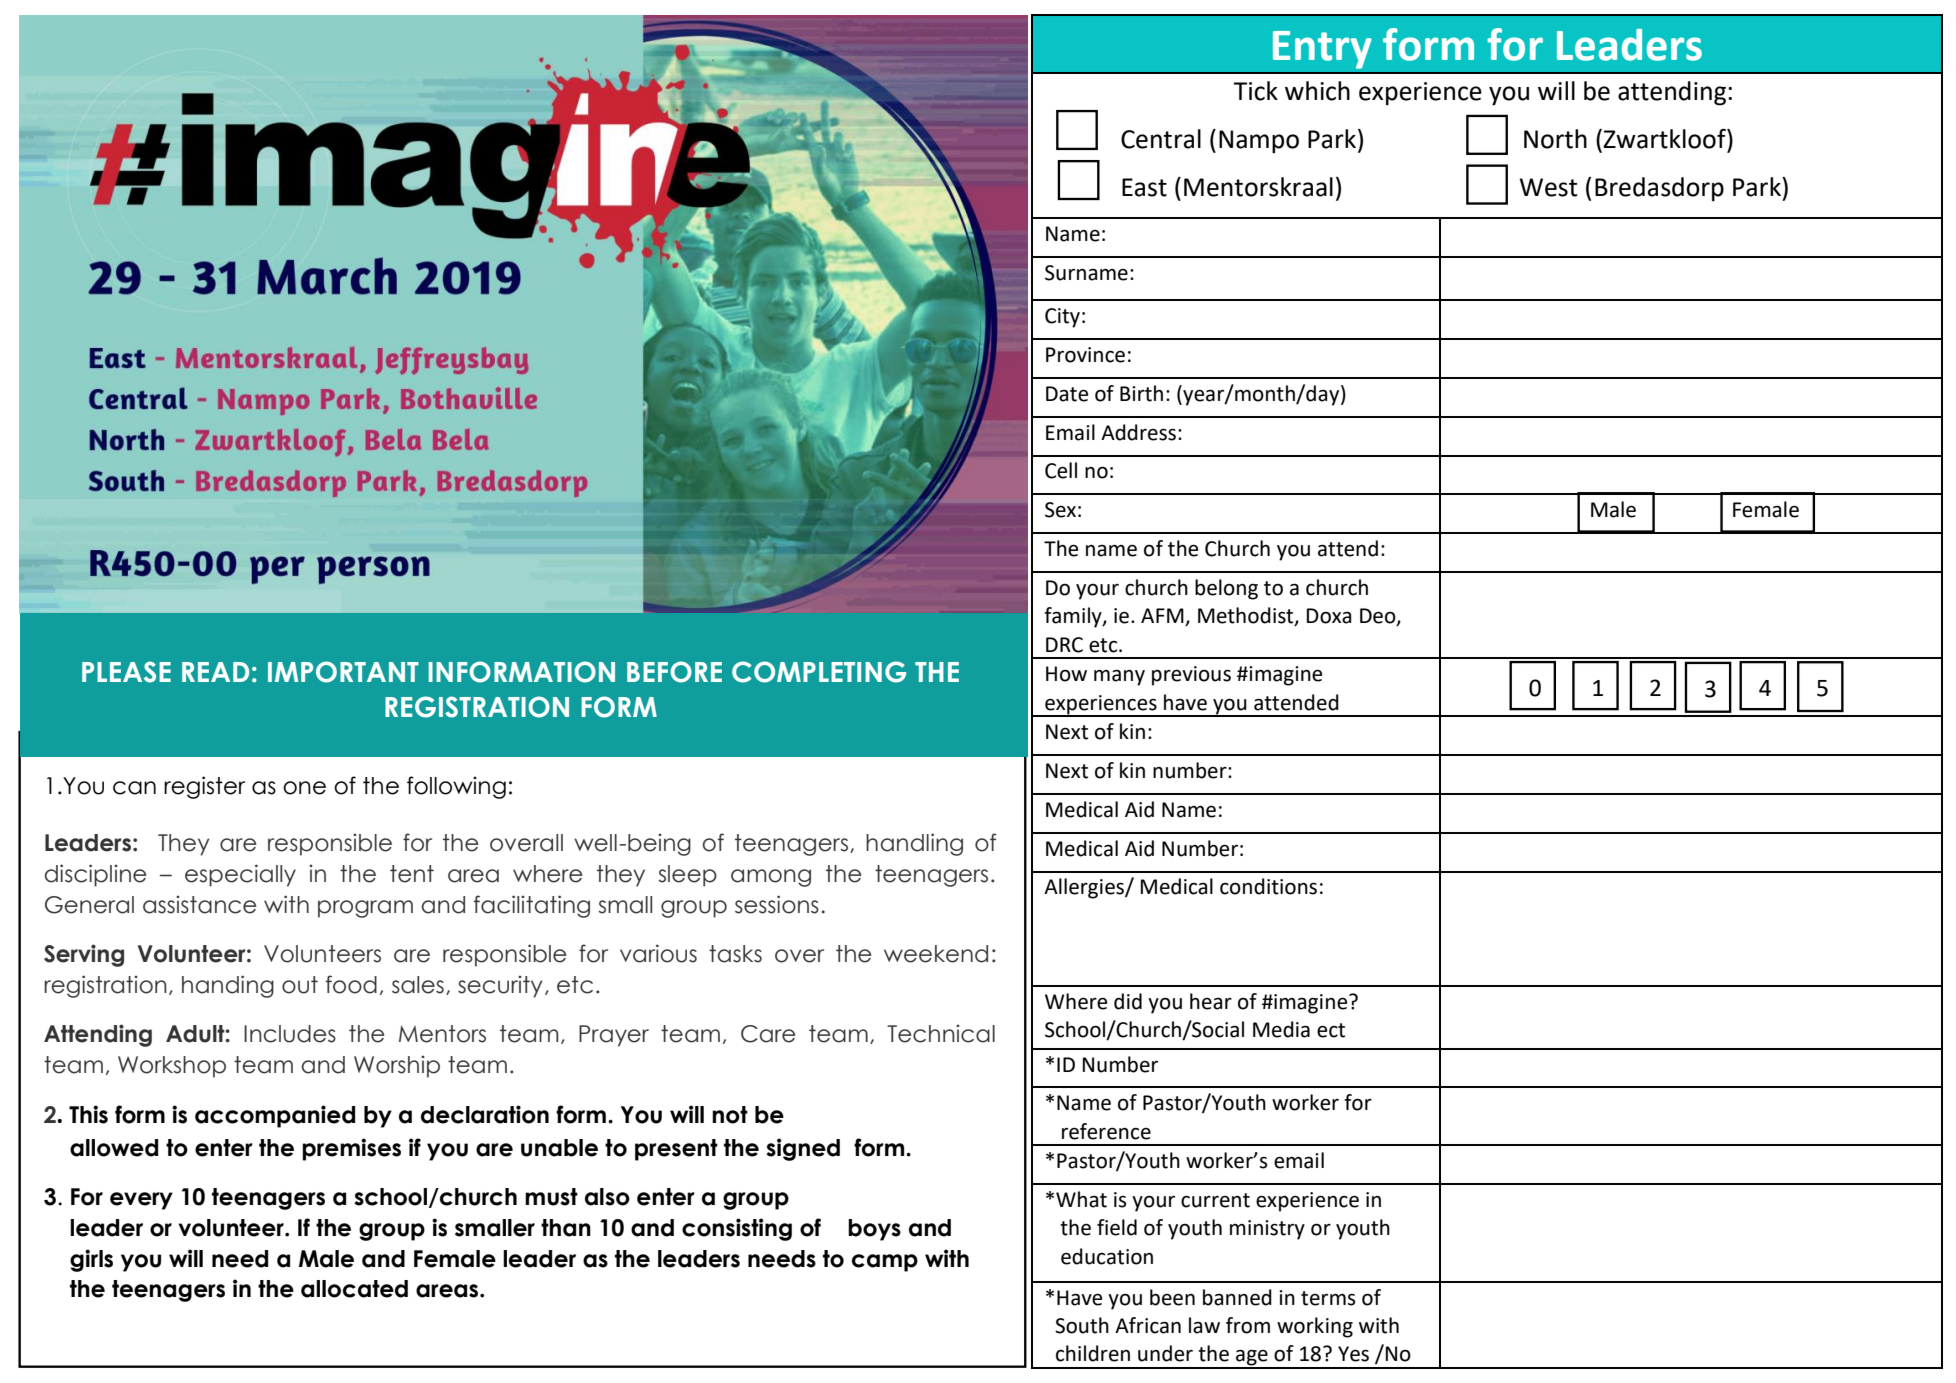 The image size is (1956, 1383). What do you see at coordinates (1144, 187) in the document?
I see `East` at bounding box center [1144, 187].
